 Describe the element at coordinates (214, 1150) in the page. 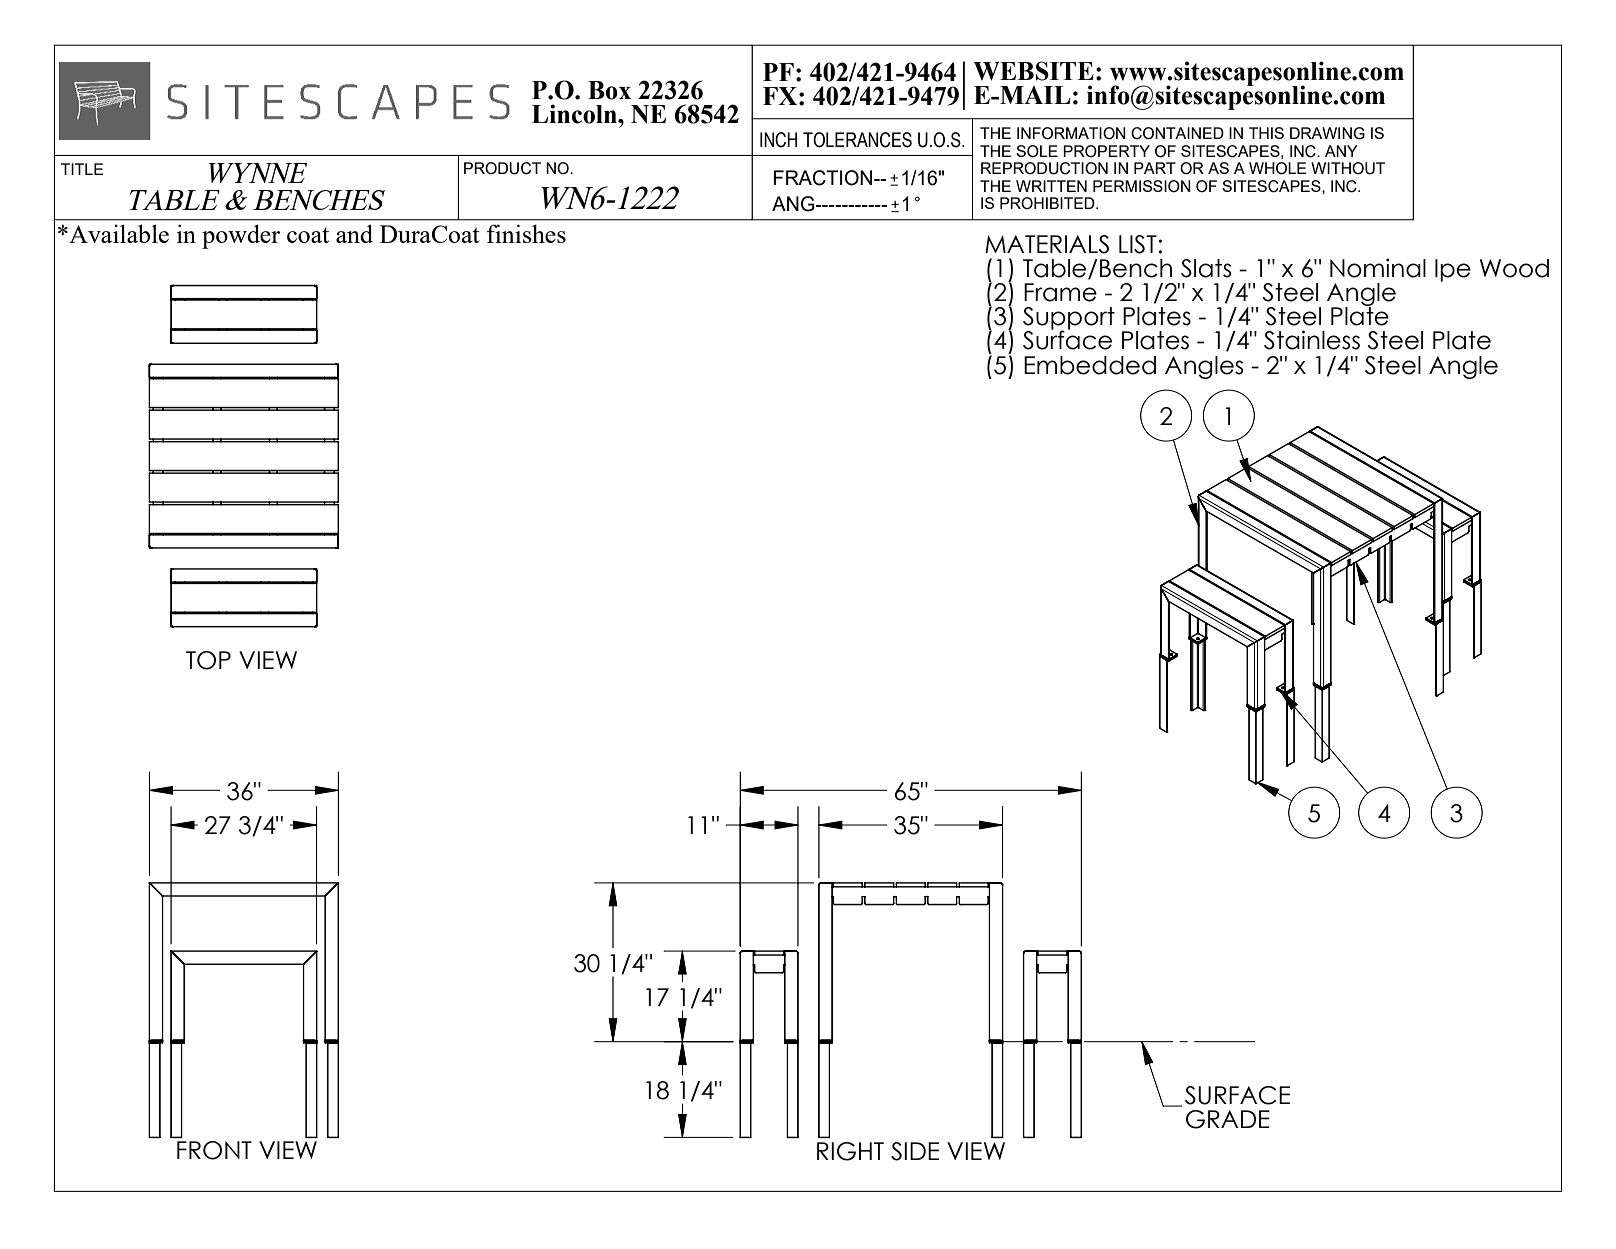

I see `FRONT` at that location.
